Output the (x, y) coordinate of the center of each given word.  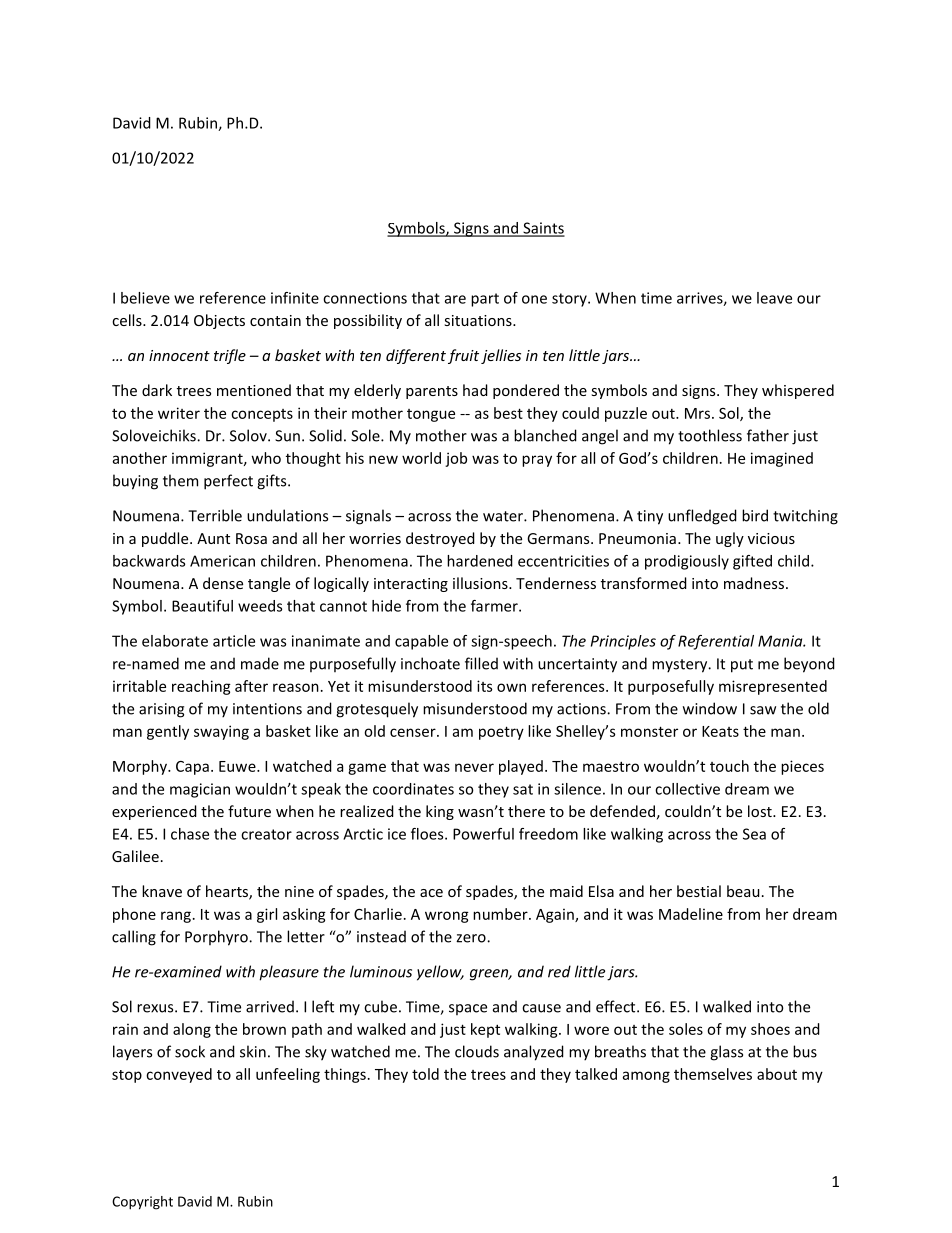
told (425, 1074)
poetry (501, 733)
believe (145, 298)
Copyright (142, 1203)
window (710, 708)
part (485, 300)
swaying (221, 732)
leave (774, 298)
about (777, 1074)
